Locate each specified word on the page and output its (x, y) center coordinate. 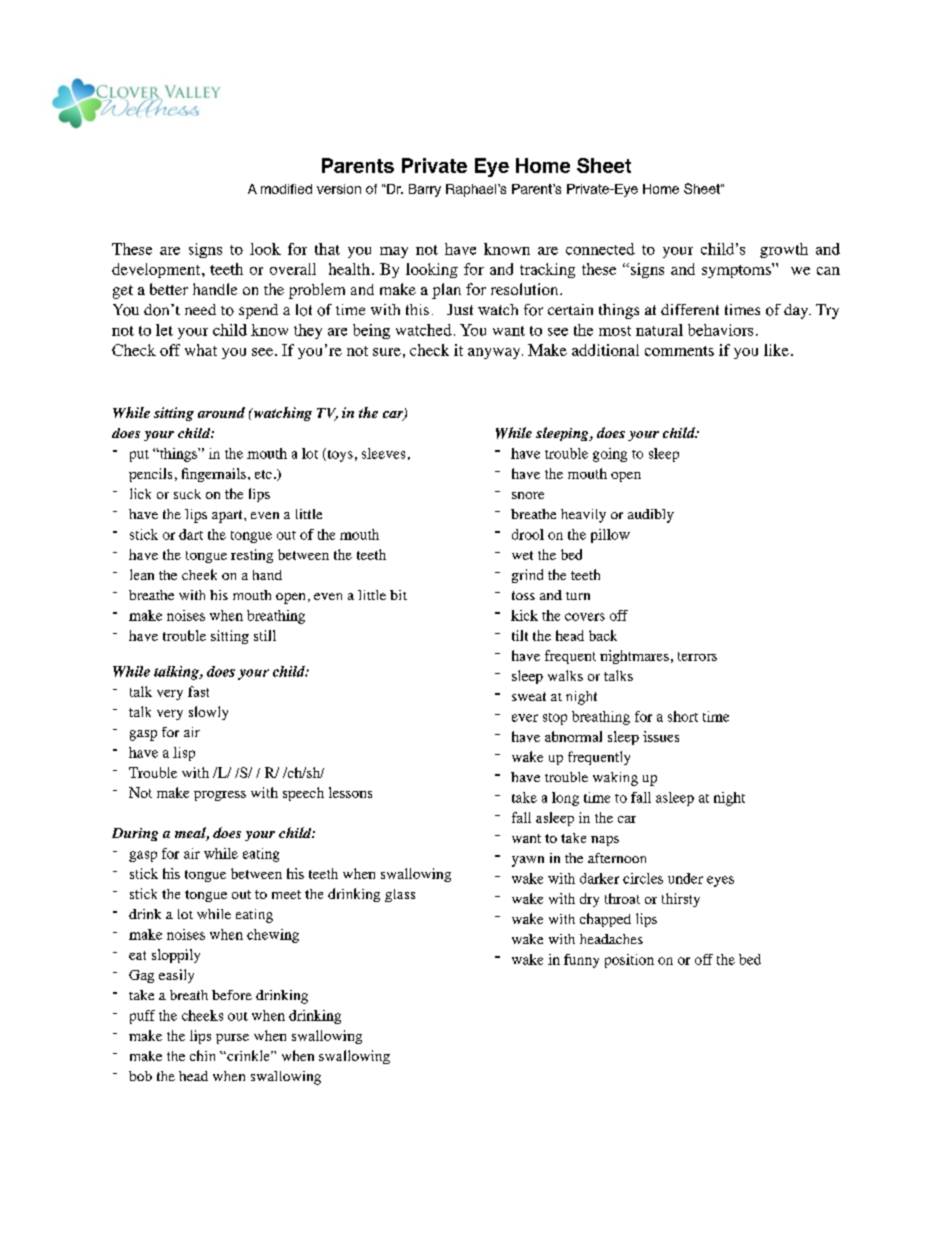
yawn (528, 861)
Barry (425, 190)
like (776, 350)
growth (784, 250)
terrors (697, 656)
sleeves (383, 453)
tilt (520, 635)
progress (220, 796)
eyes (720, 881)
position (629, 961)
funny (581, 961)
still (265, 635)
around (221, 412)
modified (286, 189)
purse (232, 1039)
